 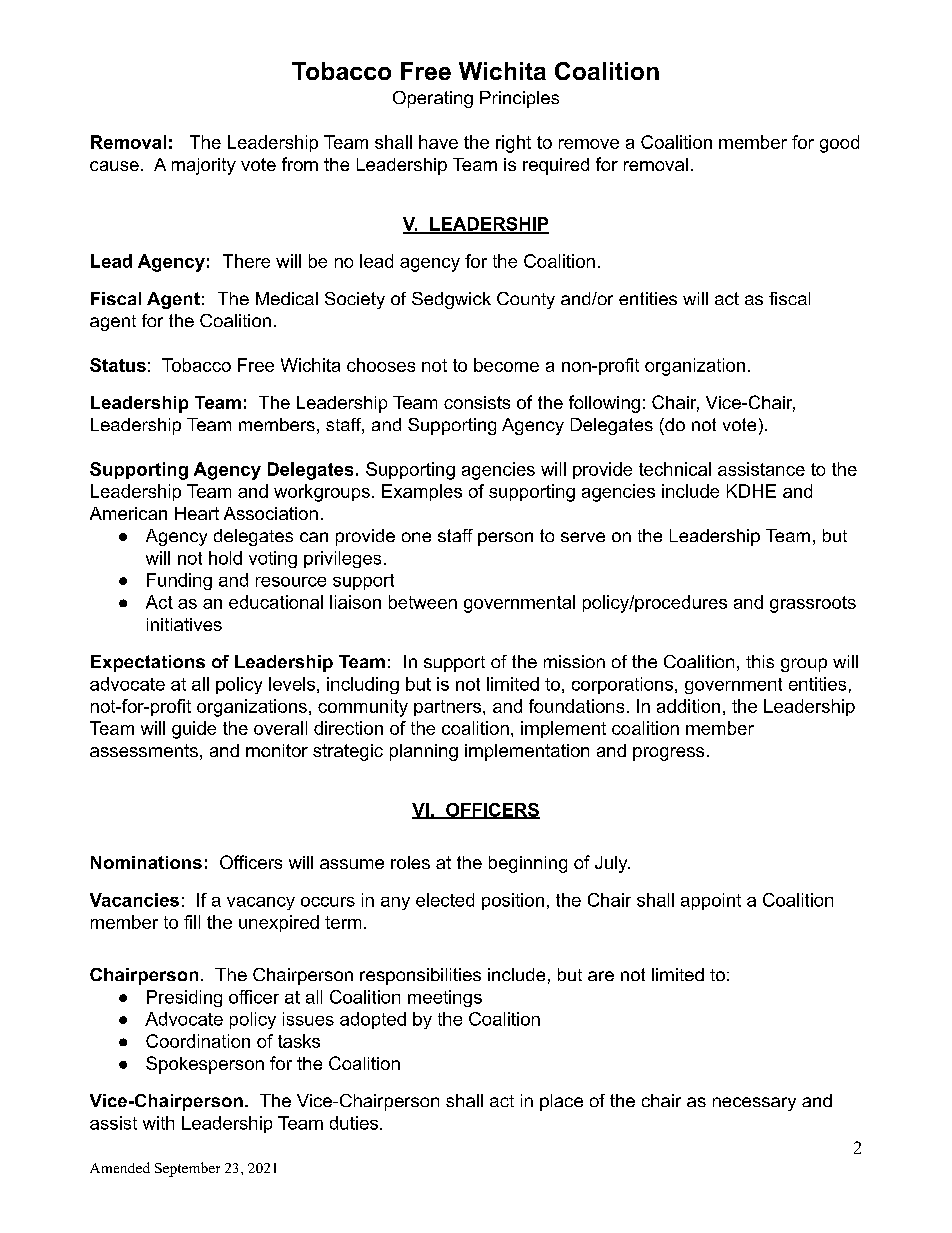 I want to click on right, so click(x=513, y=144).
